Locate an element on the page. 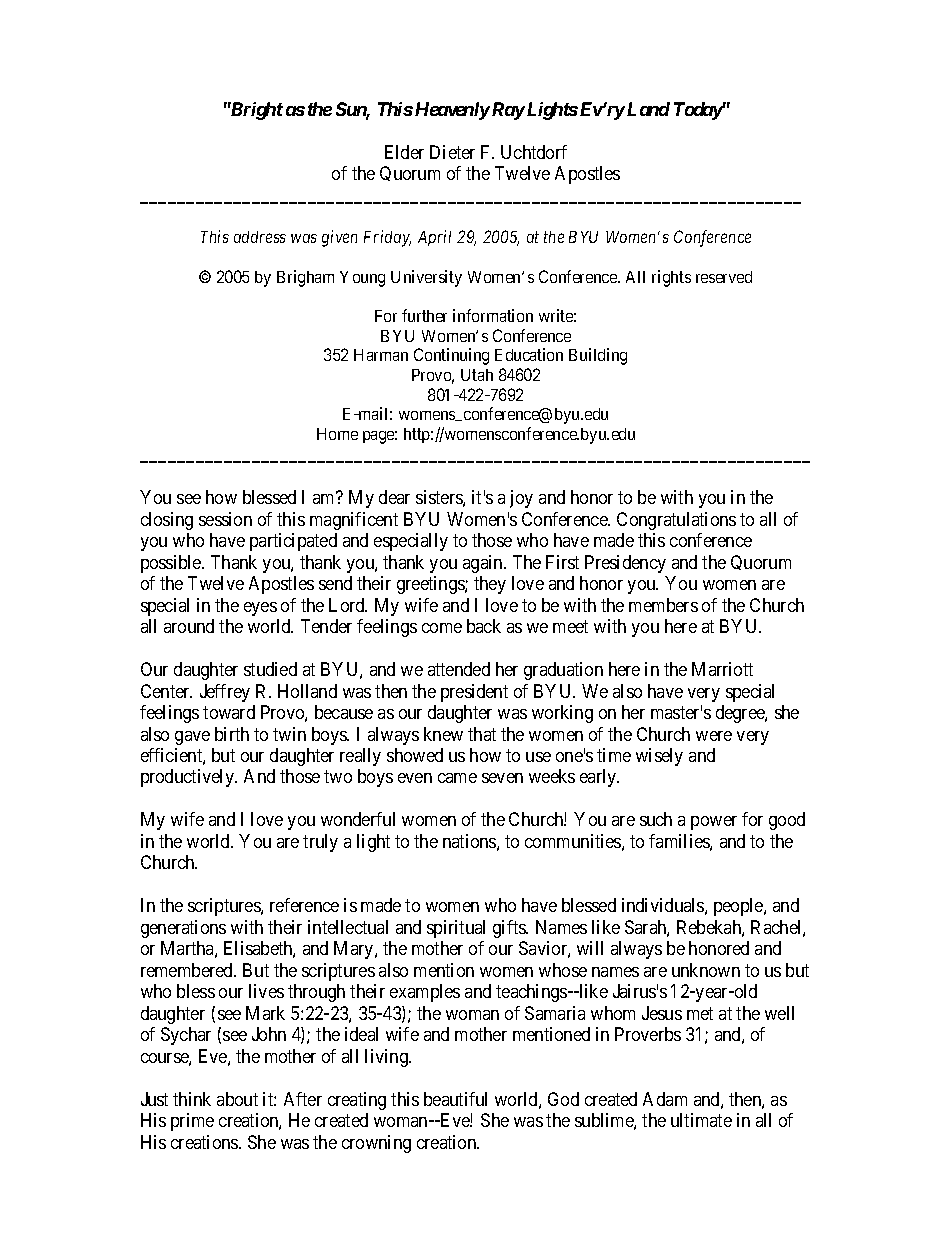  spiritual is located at coordinates (456, 929).
